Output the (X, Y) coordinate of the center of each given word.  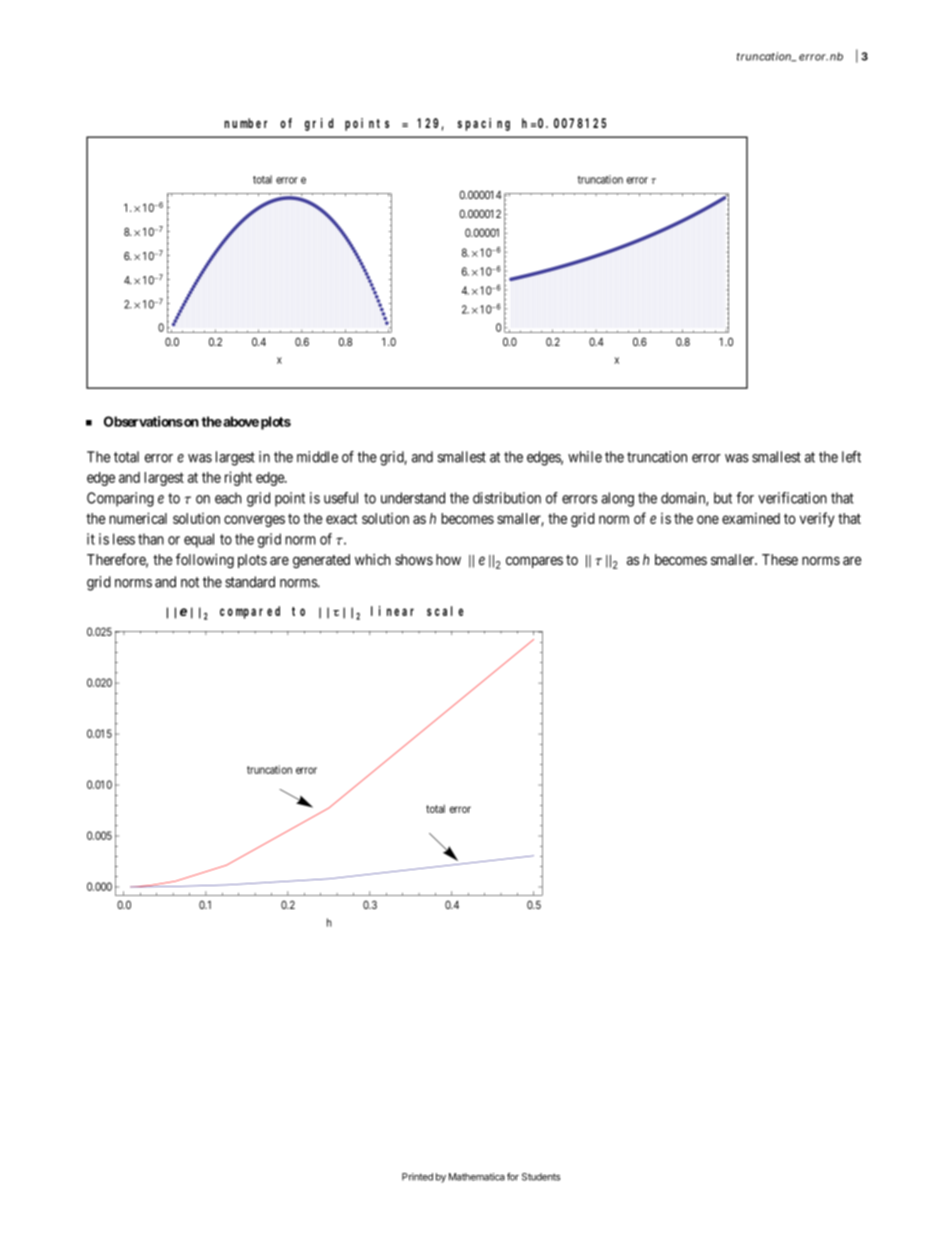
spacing (484, 124)
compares (534, 562)
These (780, 559)
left (851, 457)
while (585, 457)
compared (250, 612)
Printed (417, 1177)
